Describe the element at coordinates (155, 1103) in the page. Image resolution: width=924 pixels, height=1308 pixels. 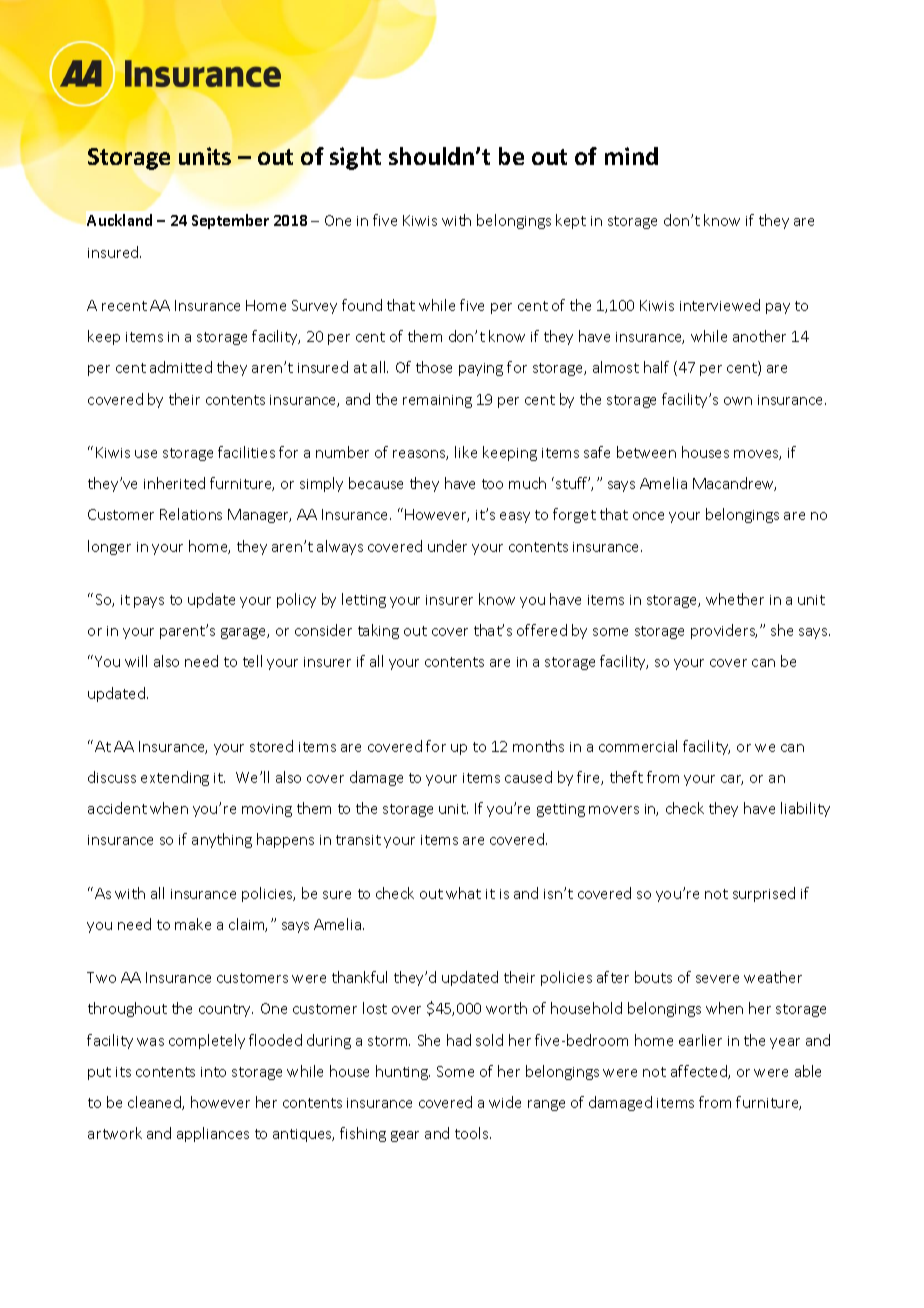
I see `cleaned` at that location.
